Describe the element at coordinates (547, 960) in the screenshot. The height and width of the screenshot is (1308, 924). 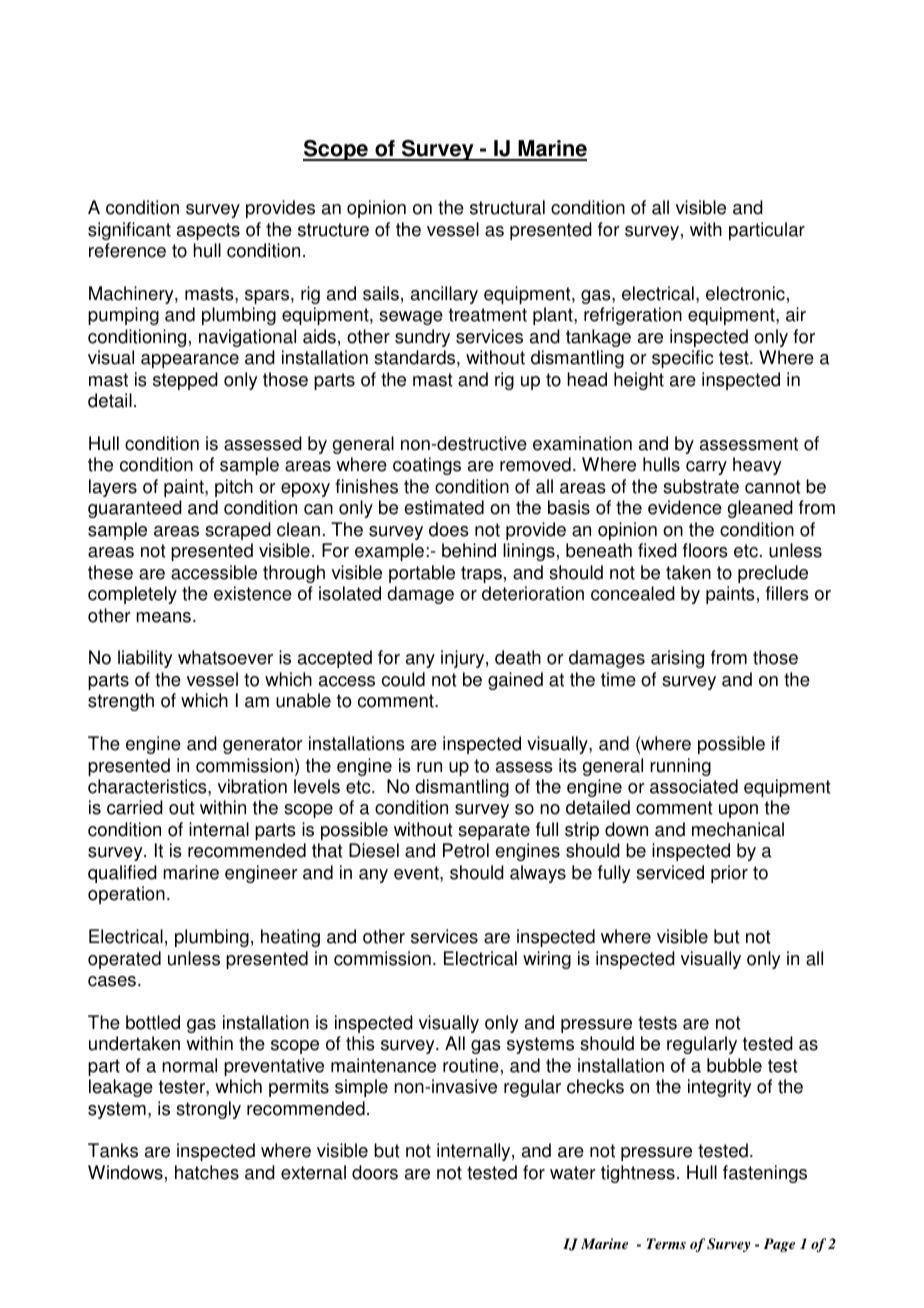
I see `wiring` at that location.
